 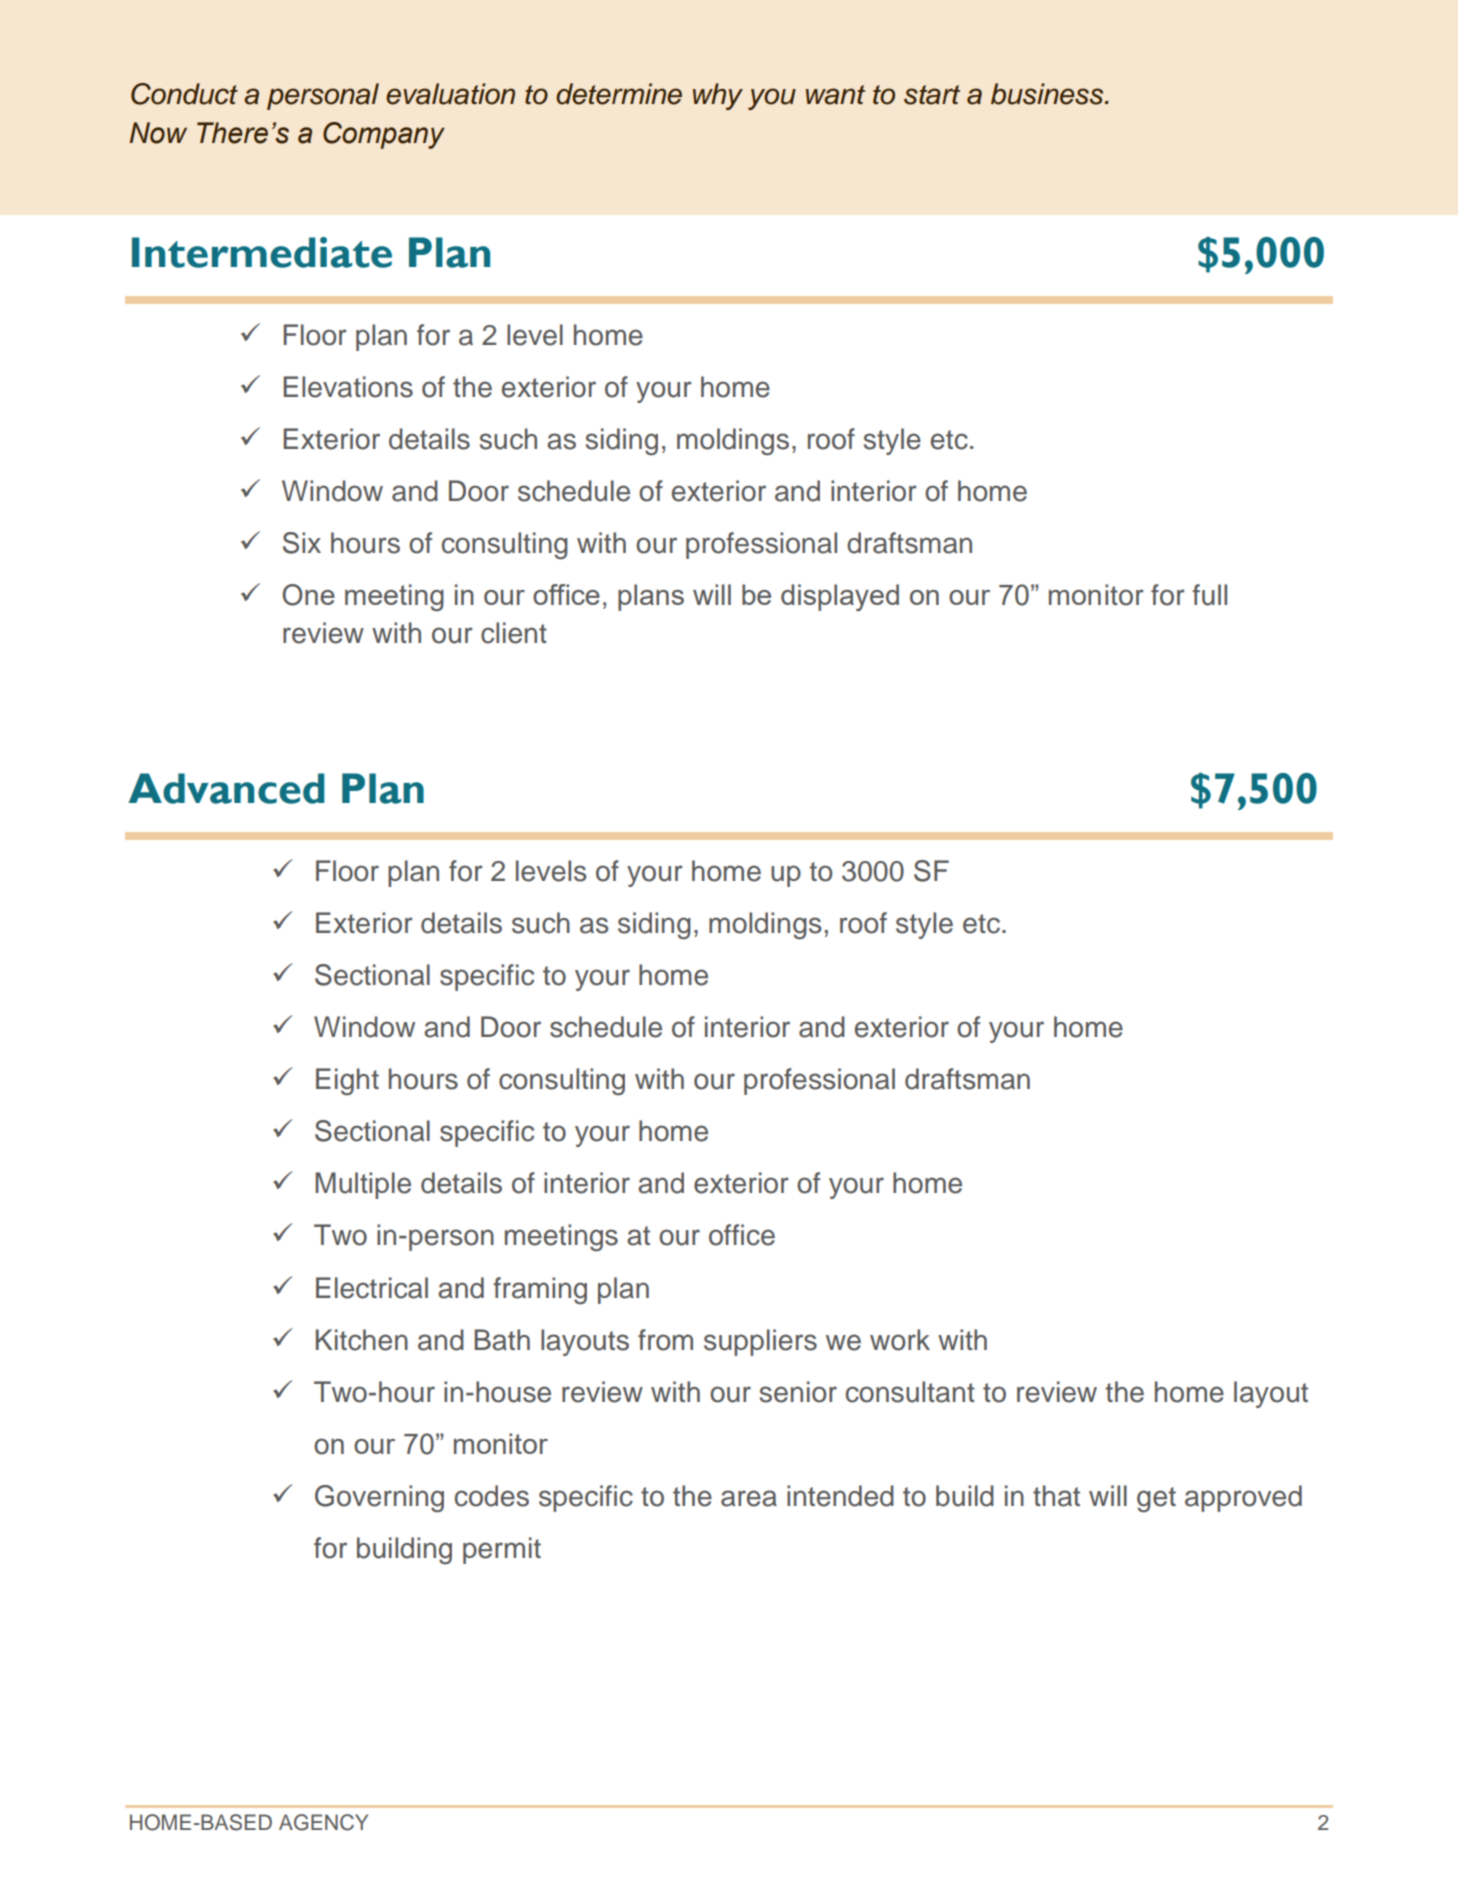 What do you see at coordinates (665, 1340) in the document?
I see `from` at bounding box center [665, 1340].
